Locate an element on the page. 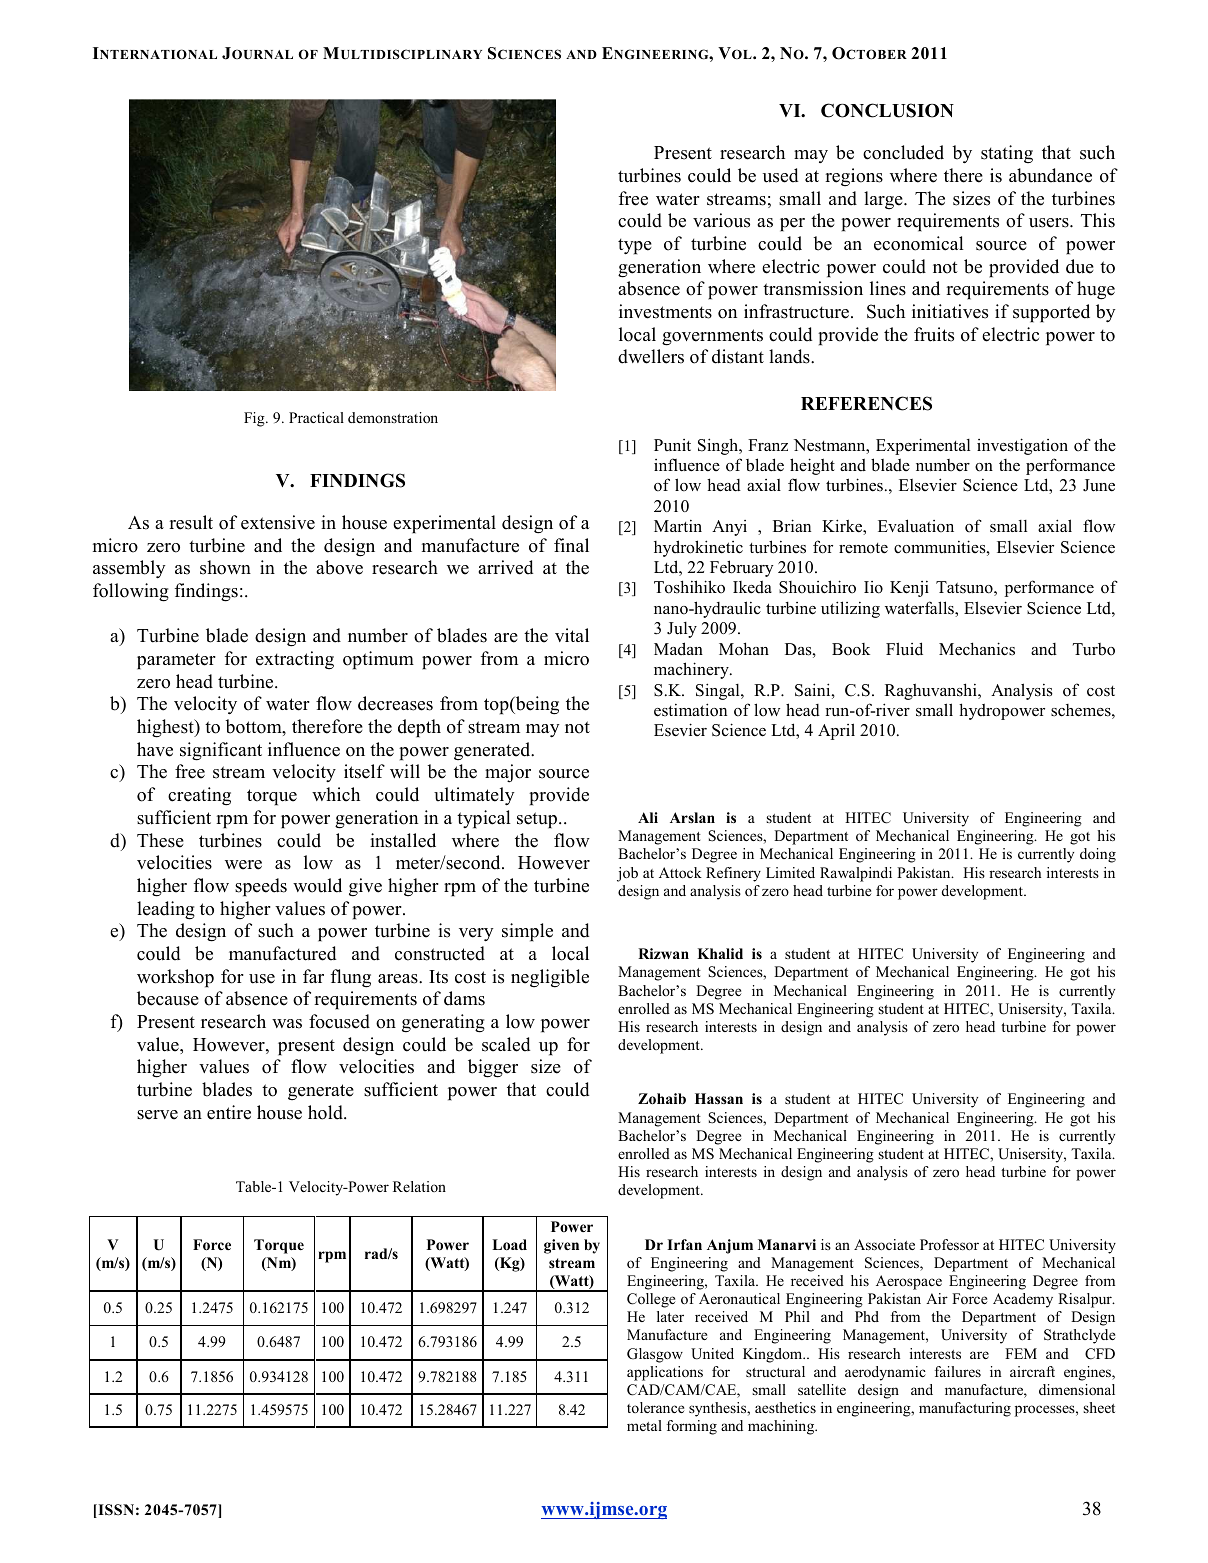 This document has width=1208, height=1563. Fig is located at coordinates (255, 419).
